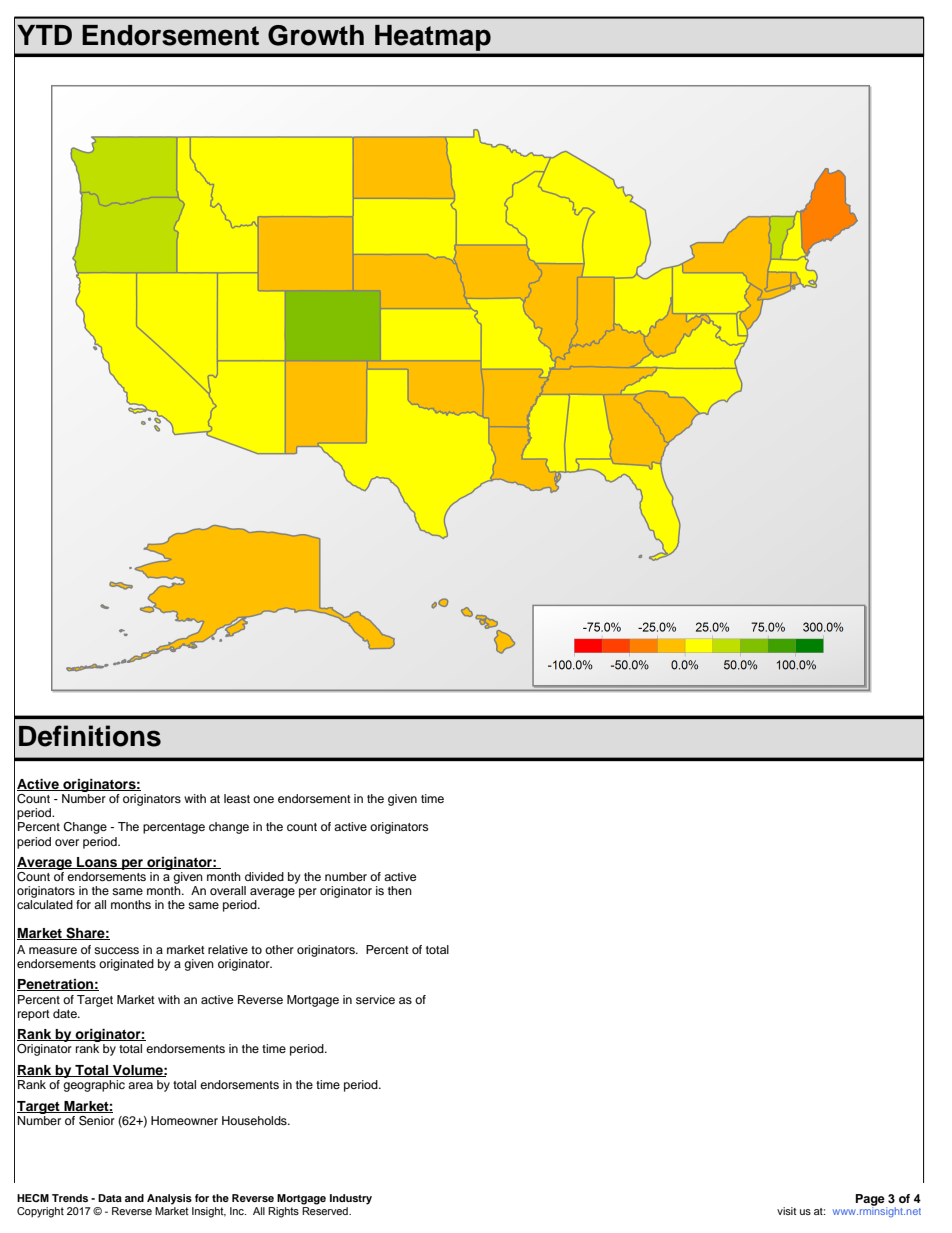 The image size is (952, 1233). What do you see at coordinates (263, 799) in the screenshot?
I see `one` at bounding box center [263, 799].
